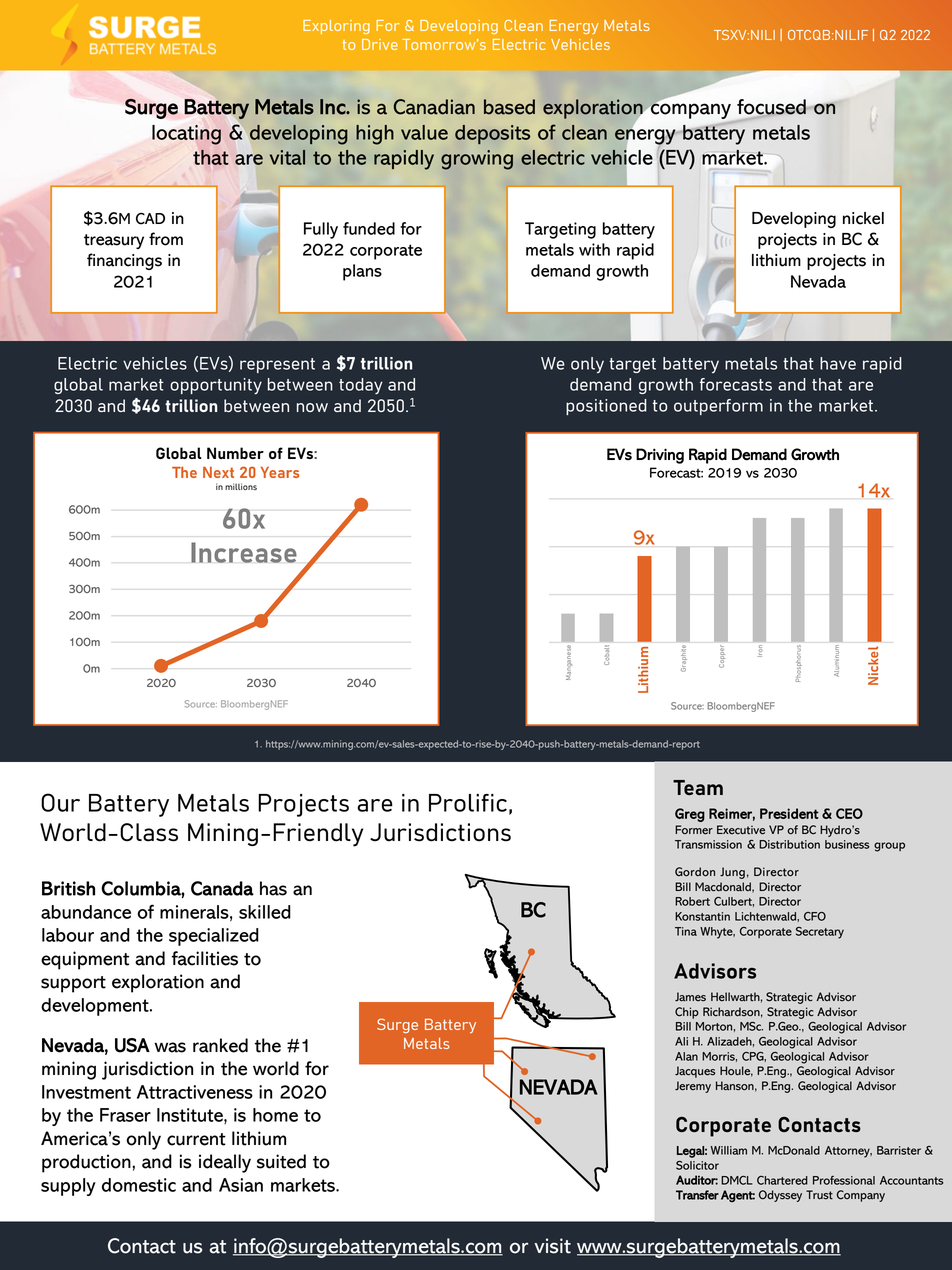 Image resolution: width=952 pixels, height=1270 pixels. I want to click on opportunity, so click(216, 386).
